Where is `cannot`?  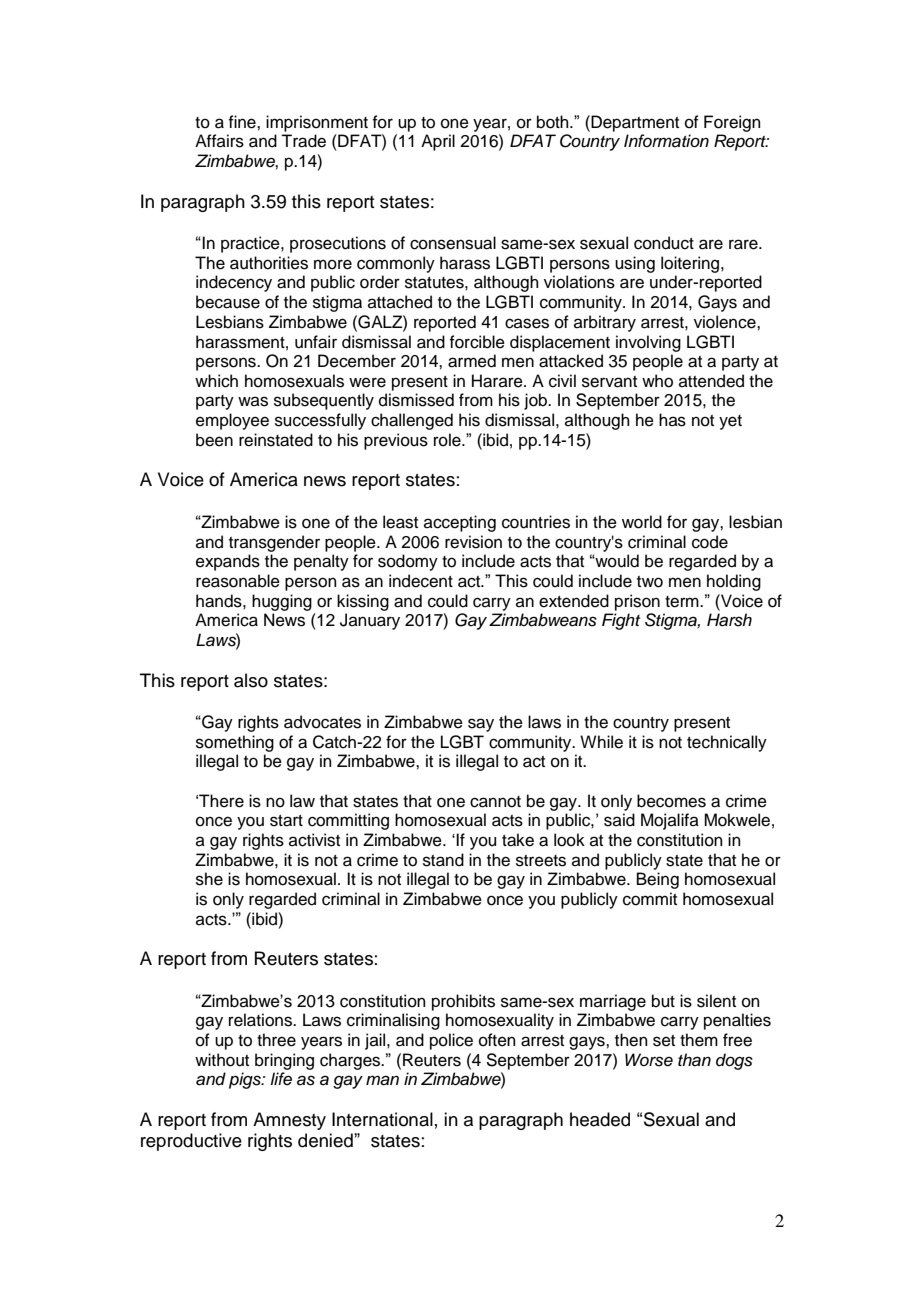
cannot is located at coordinates (495, 802).
